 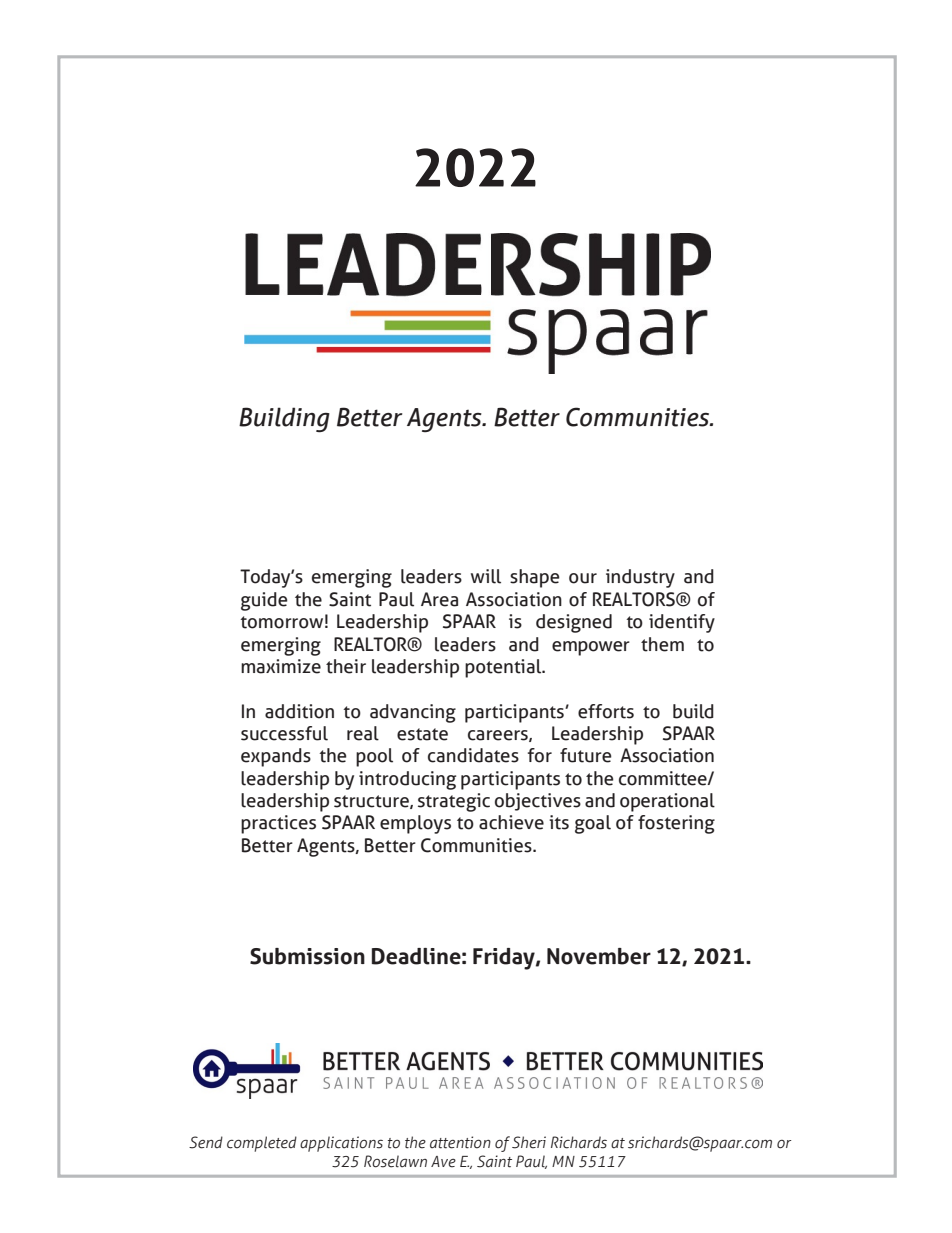 What do you see at coordinates (264, 601) in the screenshot?
I see `guide` at bounding box center [264, 601].
